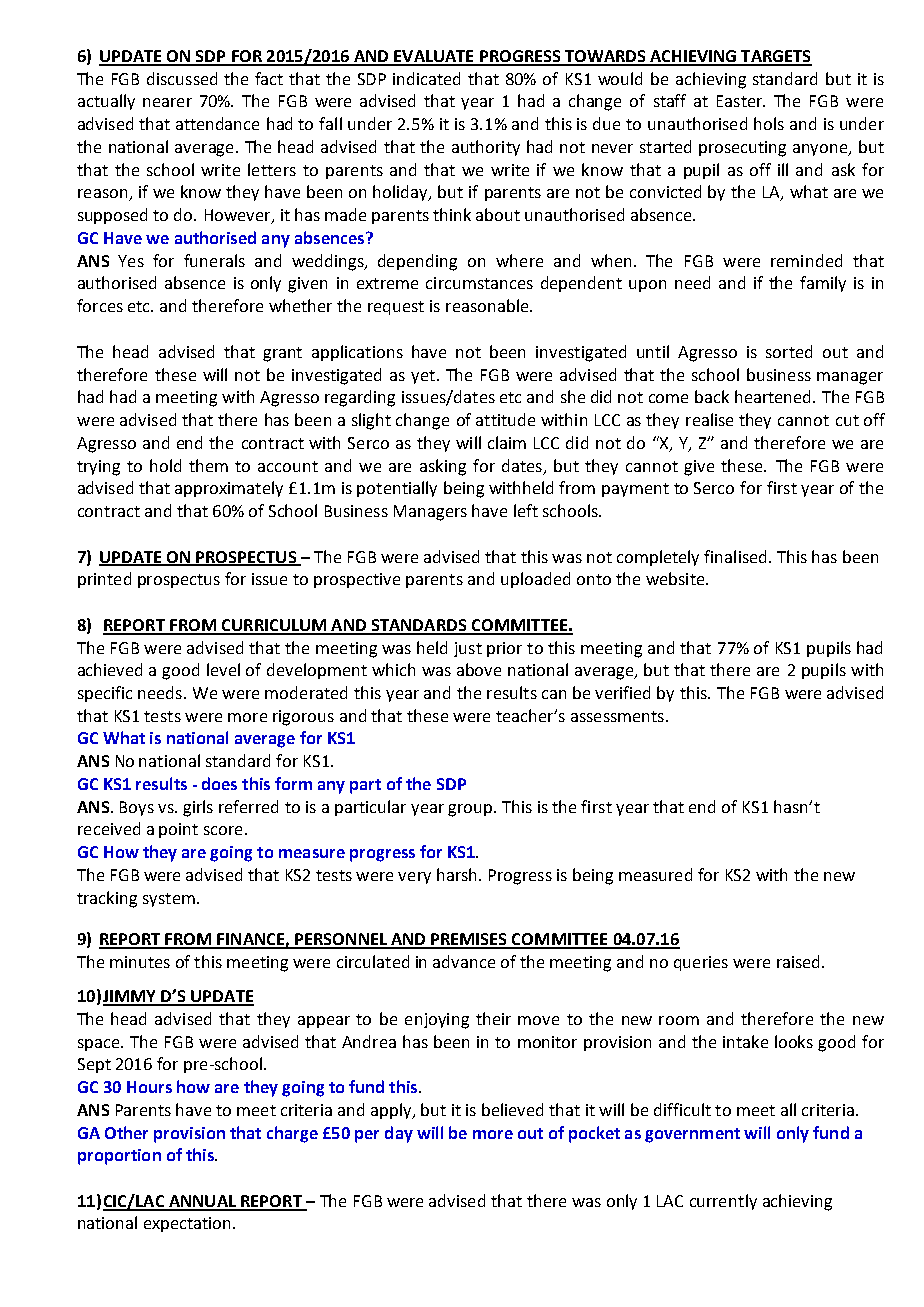  What do you see at coordinates (426, 78) in the screenshot?
I see `indicated` at bounding box center [426, 78].
